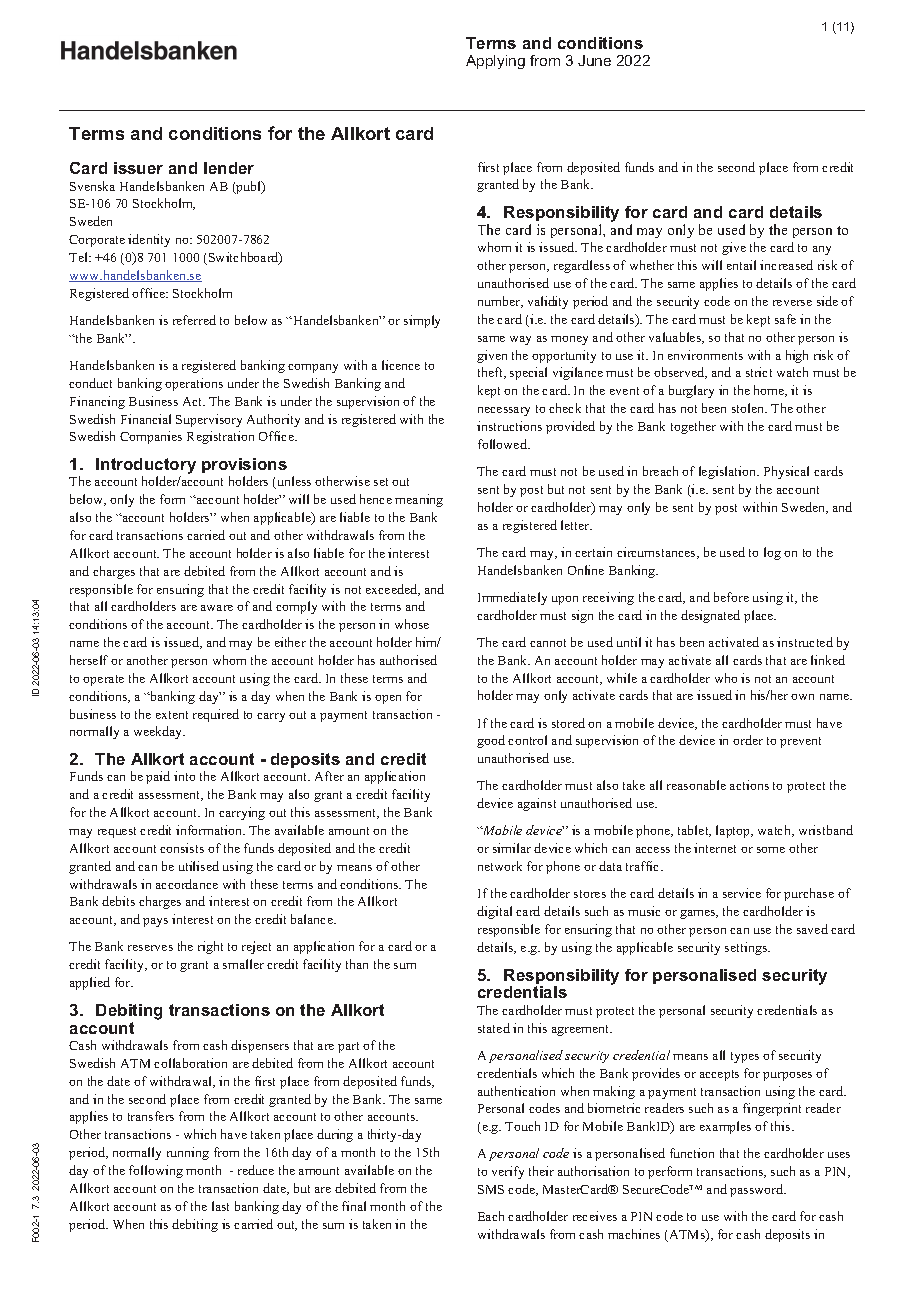 The width and height of the document is (924, 1308). I want to click on whose, so click(412, 624).
